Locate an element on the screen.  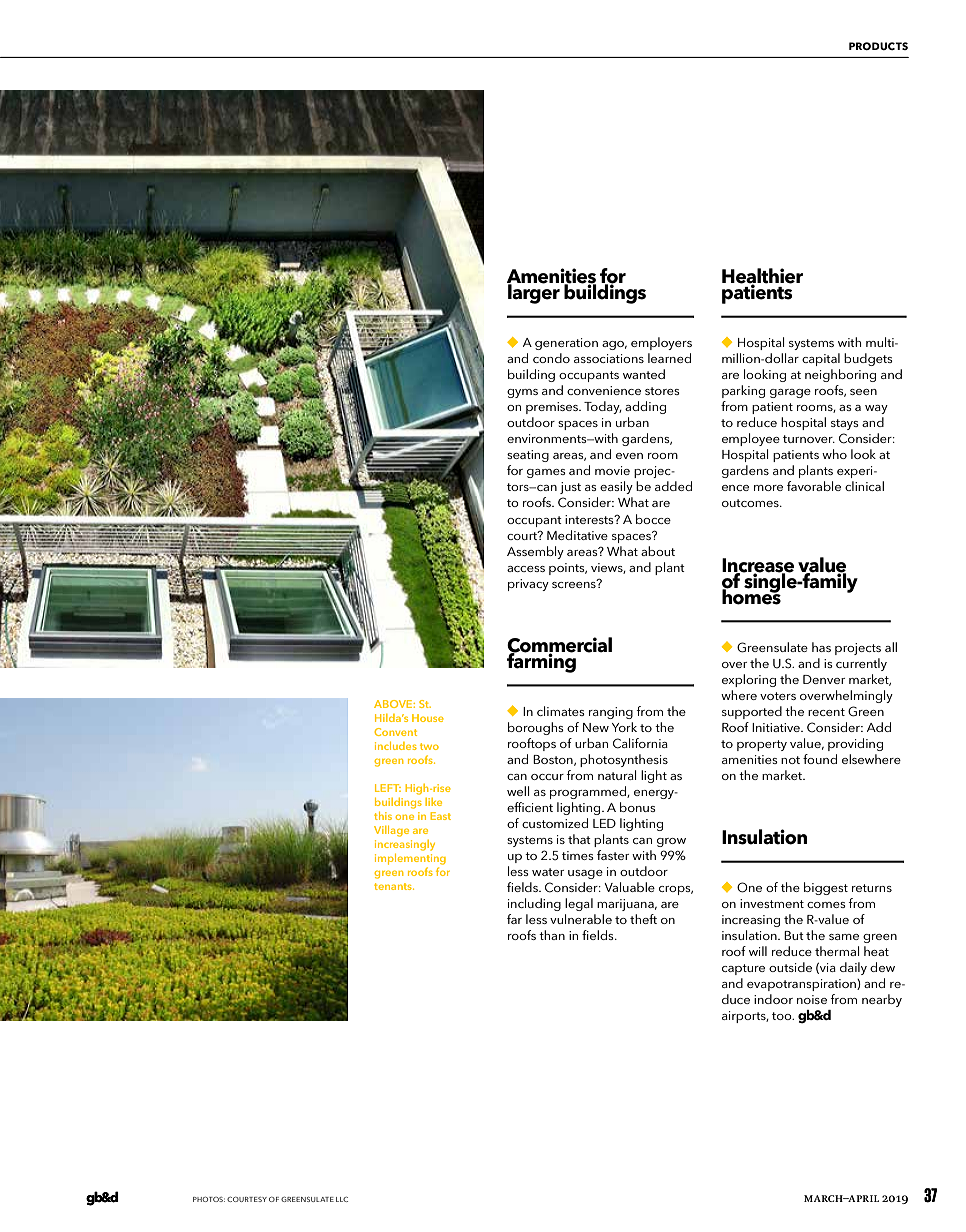
bonus is located at coordinates (638, 807).
